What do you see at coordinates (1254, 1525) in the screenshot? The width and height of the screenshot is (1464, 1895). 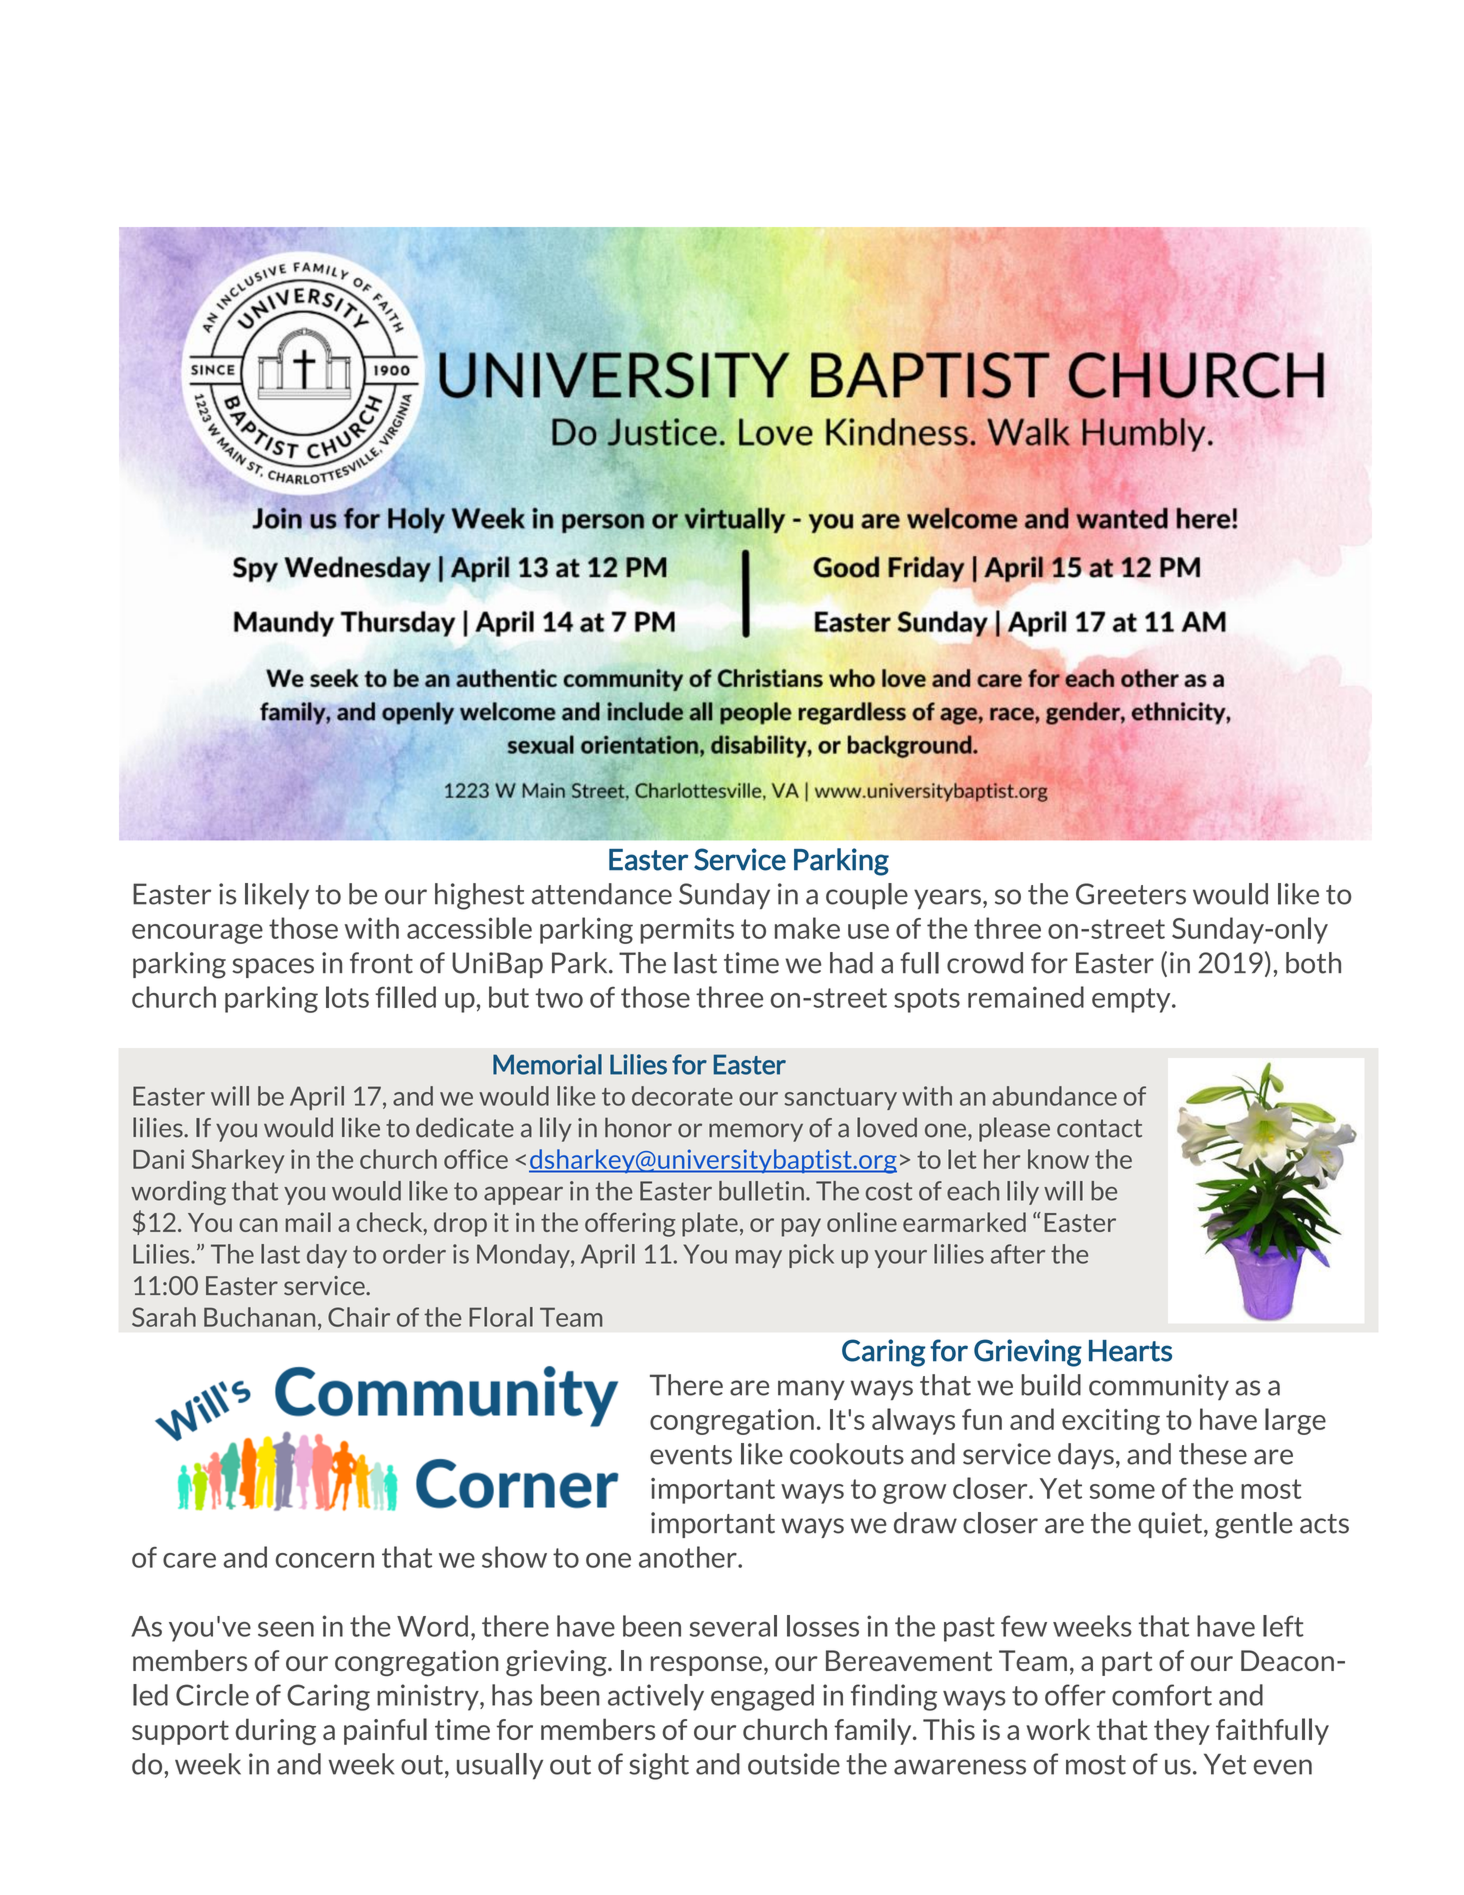 I see `gentle` at bounding box center [1254, 1525].
